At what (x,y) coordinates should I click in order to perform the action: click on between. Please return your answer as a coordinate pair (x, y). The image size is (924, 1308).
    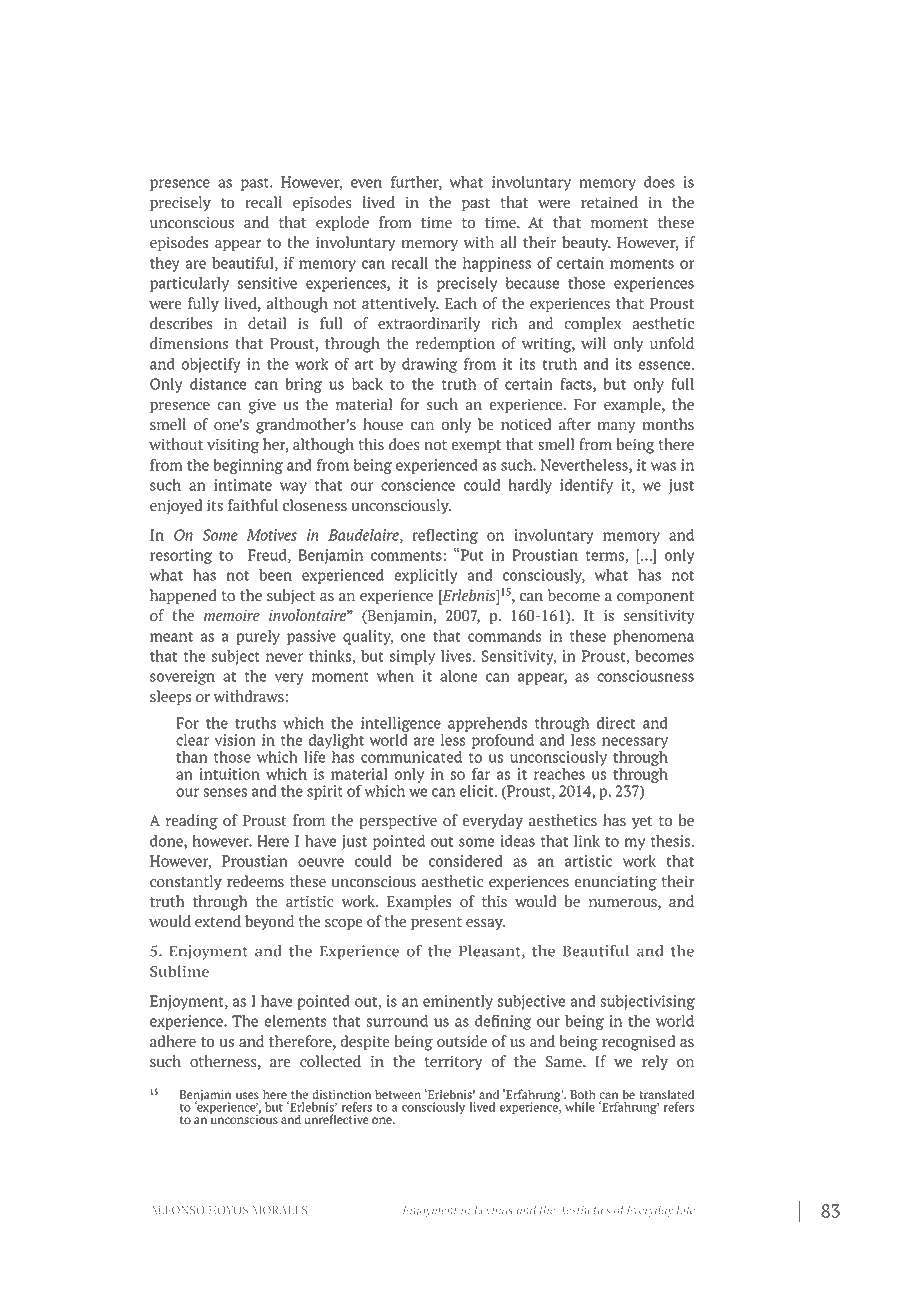
    Looking at the image, I should click on (398, 1094).
